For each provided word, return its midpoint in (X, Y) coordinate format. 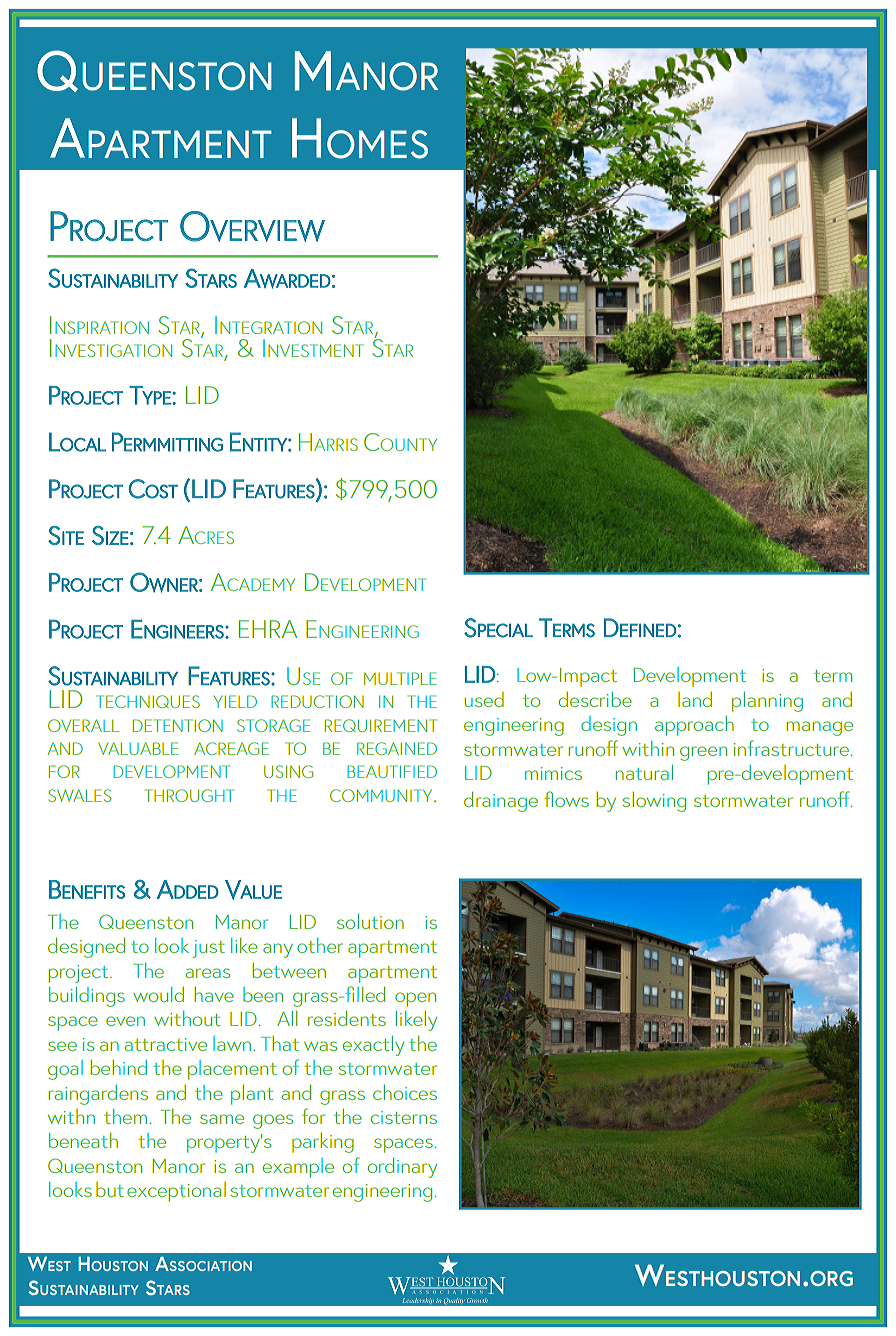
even (125, 1021)
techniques (148, 701)
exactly (373, 1046)
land (695, 699)
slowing (654, 802)
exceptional (176, 1192)
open (415, 999)
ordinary (402, 1168)
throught (189, 795)
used (484, 699)
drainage (501, 802)
